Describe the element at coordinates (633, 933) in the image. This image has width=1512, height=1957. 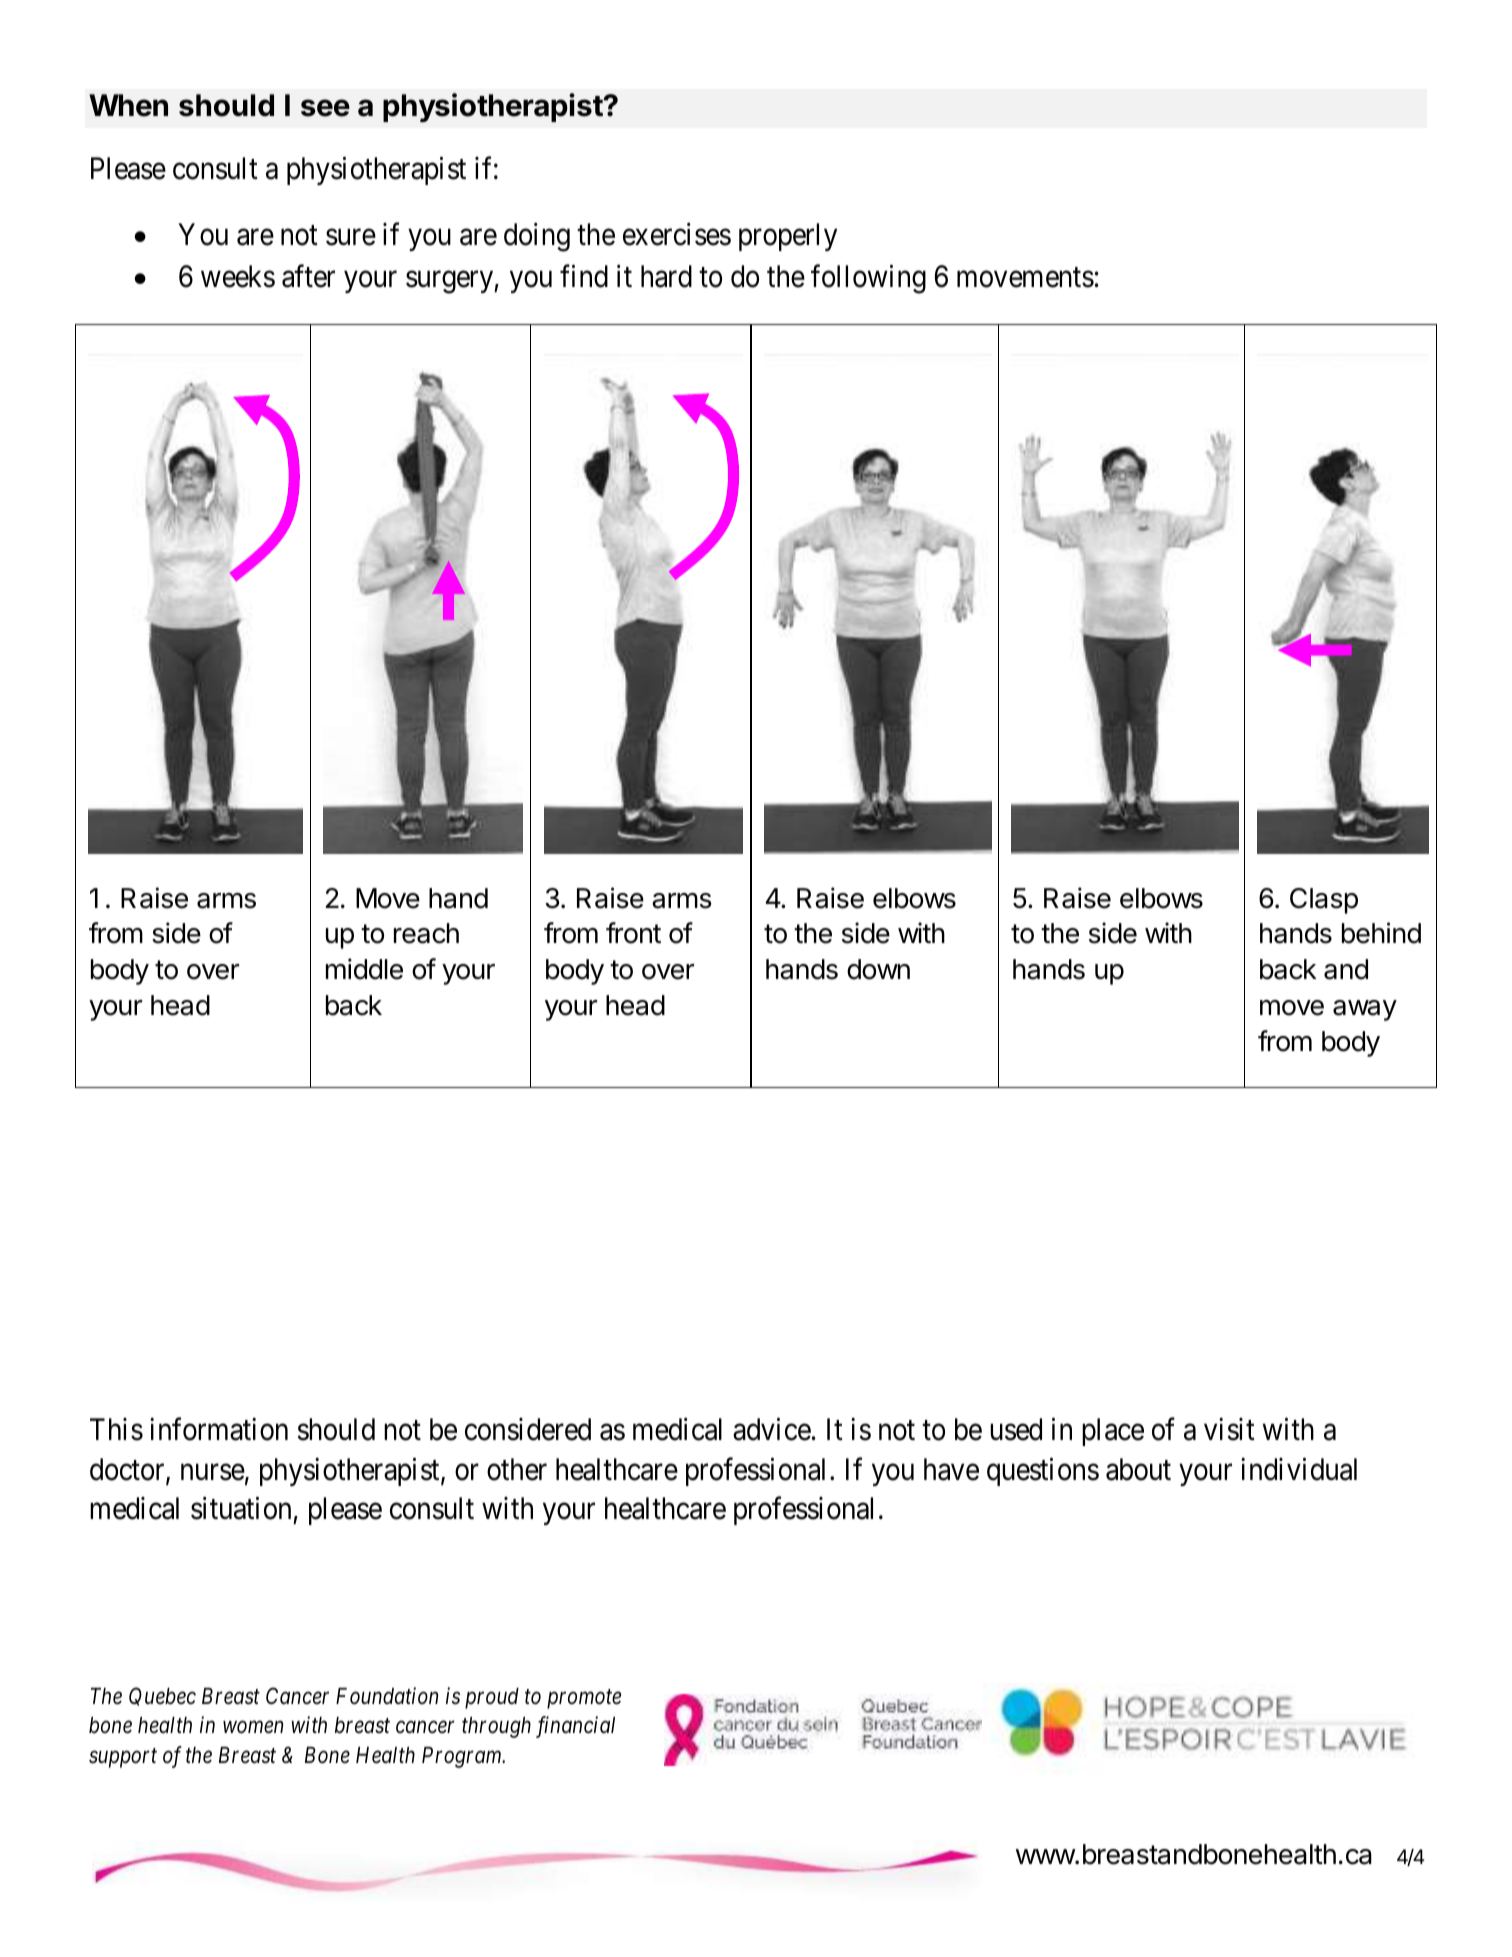
I see `front` at that location.
